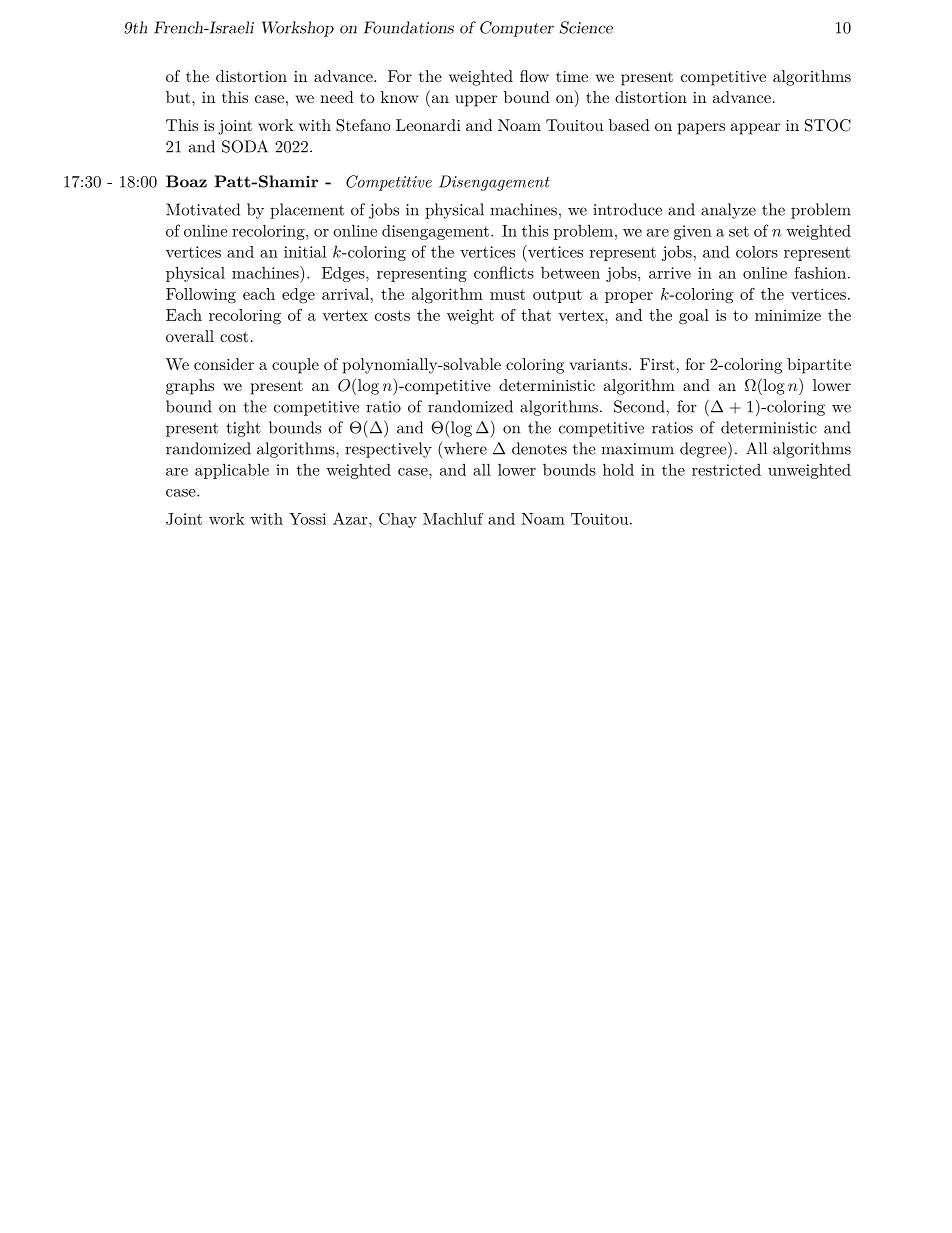 The width and height of the image is (952, 1233). I want to click on hold, so click(618, 469).
